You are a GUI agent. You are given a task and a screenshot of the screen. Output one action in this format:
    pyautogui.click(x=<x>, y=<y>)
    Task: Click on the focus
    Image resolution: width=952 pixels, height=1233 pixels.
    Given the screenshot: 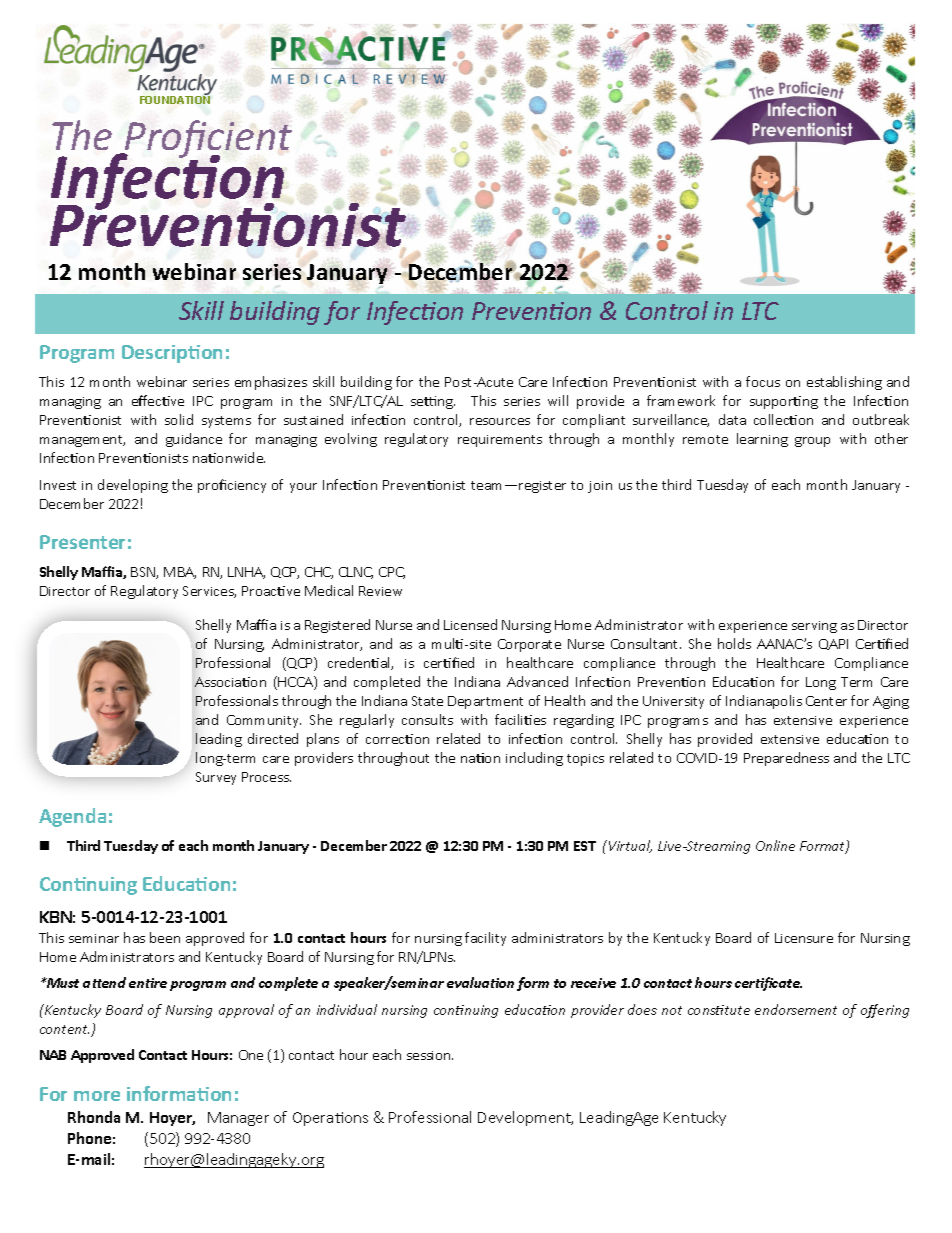 What is the action you would take?
    pyautogui.click(x=763, y=381)
